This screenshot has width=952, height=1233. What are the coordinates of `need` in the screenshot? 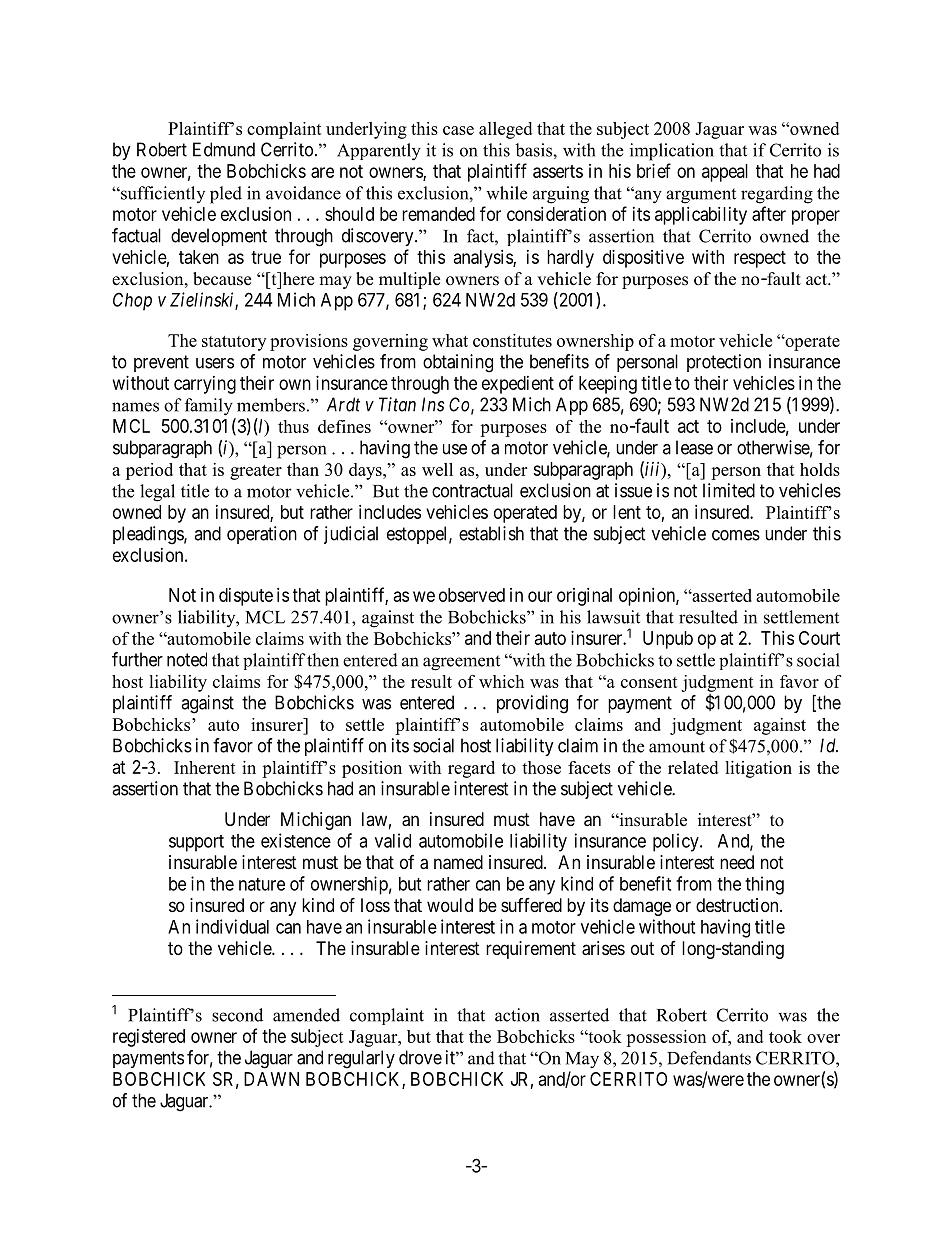 It's located at (737, 862).
